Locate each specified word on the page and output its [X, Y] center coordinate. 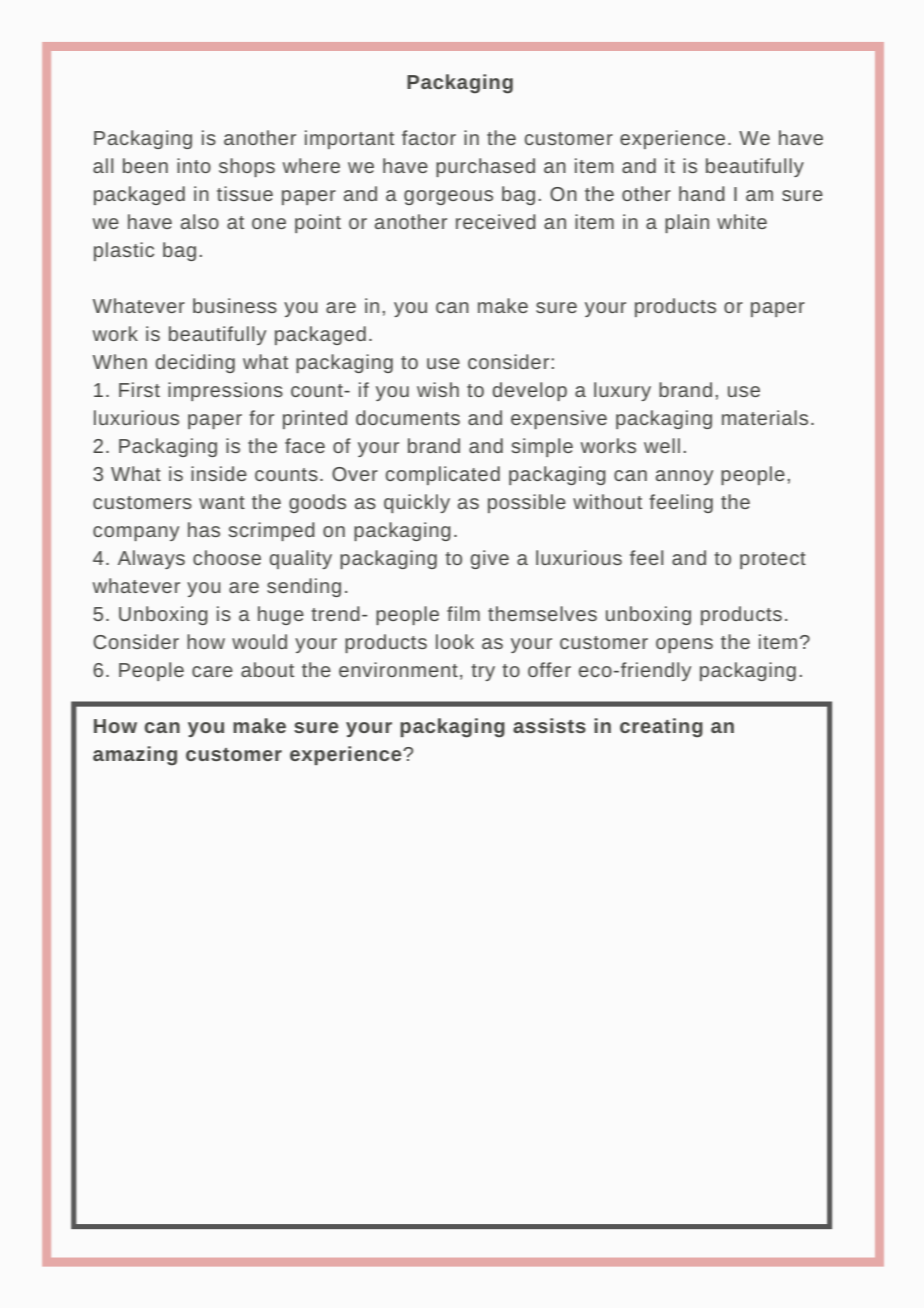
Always [151, 559]
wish [438, 389]
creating [661, 728]
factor [429, 137]
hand [702, 193]
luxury [622, 391]
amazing [135, 756]
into [194, 165]
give [490, 559]
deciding [195, 363]
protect [773, 560]
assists [549, 725]
